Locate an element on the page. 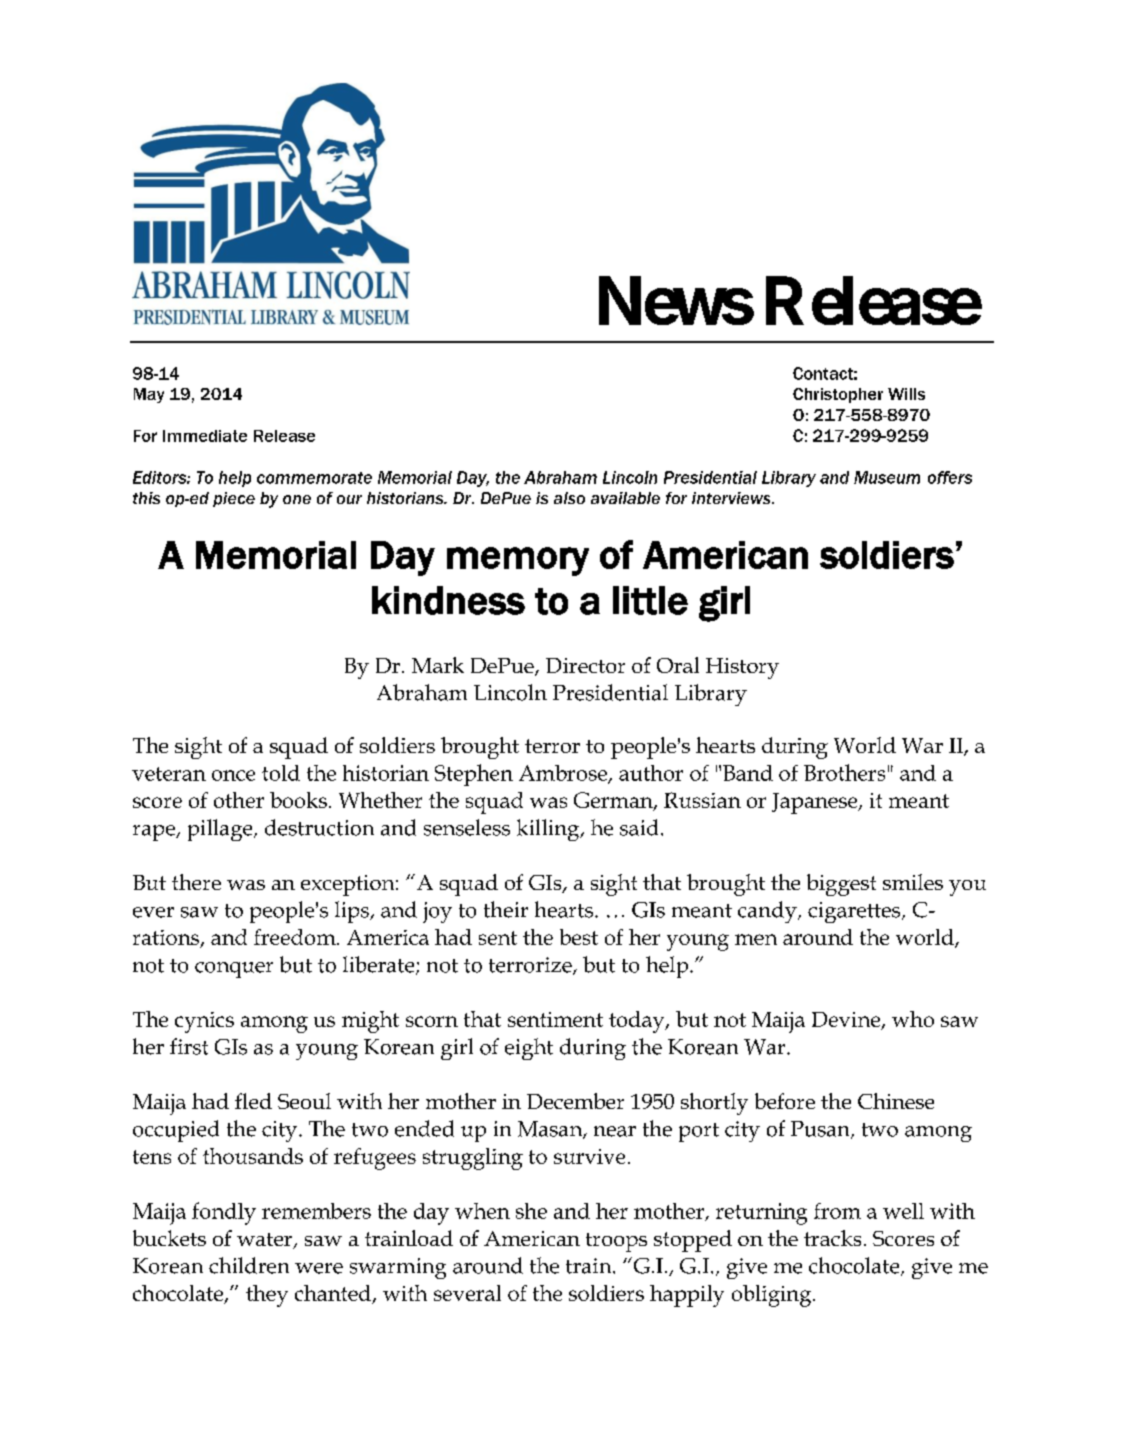  pillage is located at coordinates (221, 830).
